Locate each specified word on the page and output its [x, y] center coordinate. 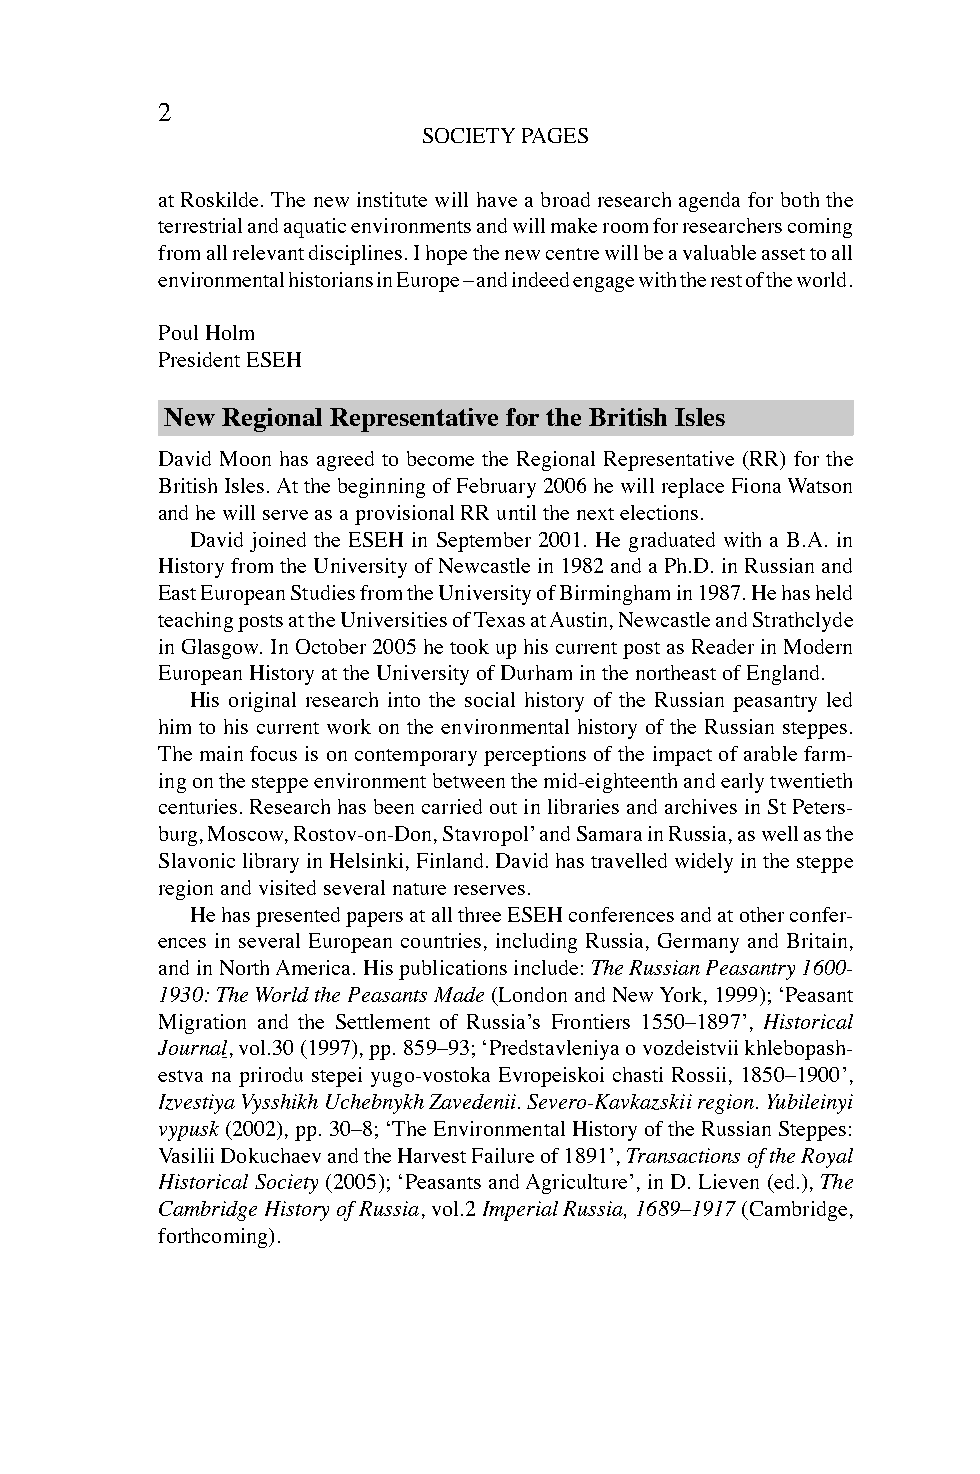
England [785, 675]
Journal [192, 1049]
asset [783, 254]
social [490, 699]
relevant [268, 252]
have [497, 199]
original [262, 702]
